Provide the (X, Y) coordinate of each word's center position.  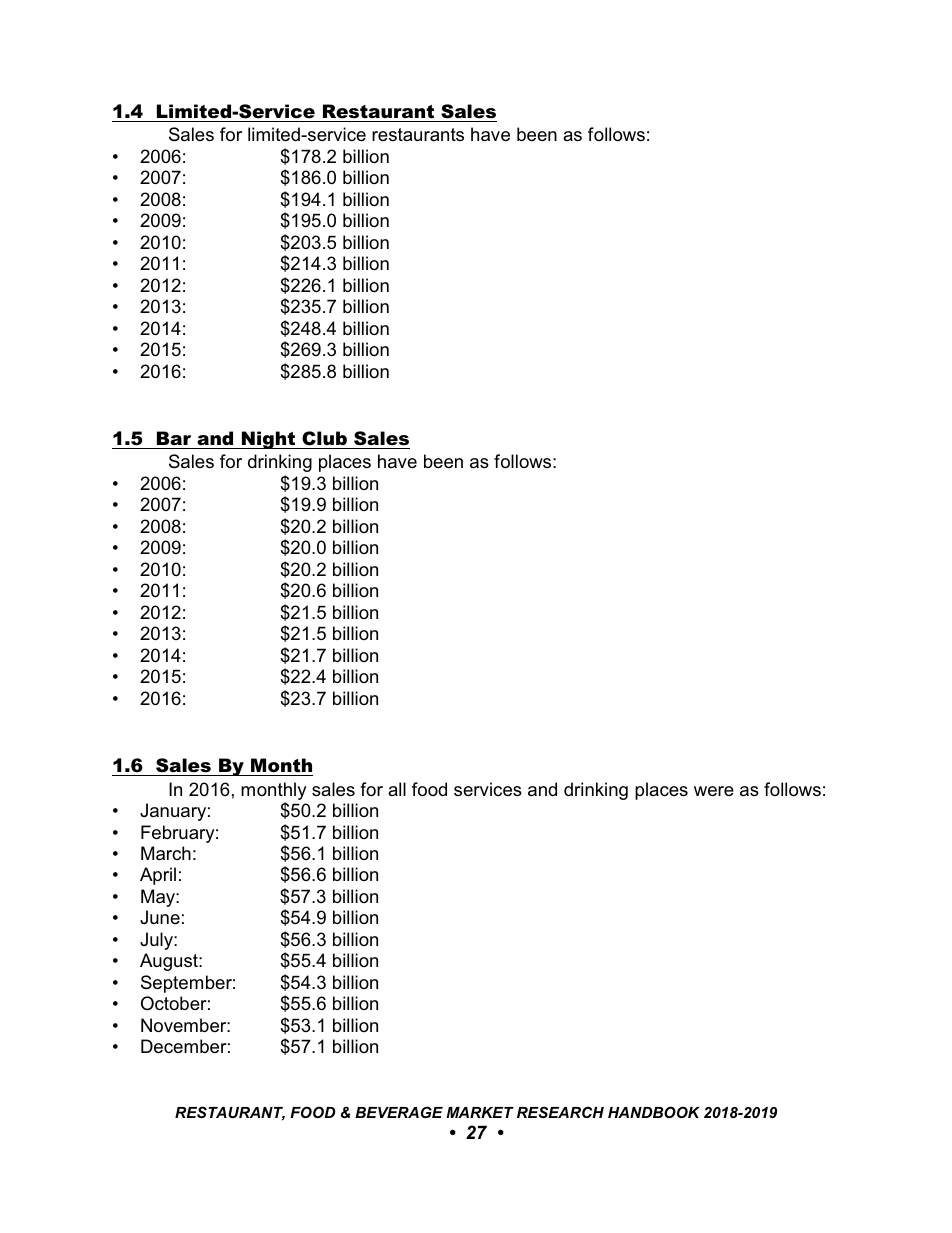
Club (324, 438)
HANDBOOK (654, 1112)
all (397, 789)
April (158, 876)
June (160, 917)
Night (269, 440)
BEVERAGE (399, 1112)
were (714, 791)
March (166, 853)
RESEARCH (560, 1112)
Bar (174, 438)
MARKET (480, 1112)
